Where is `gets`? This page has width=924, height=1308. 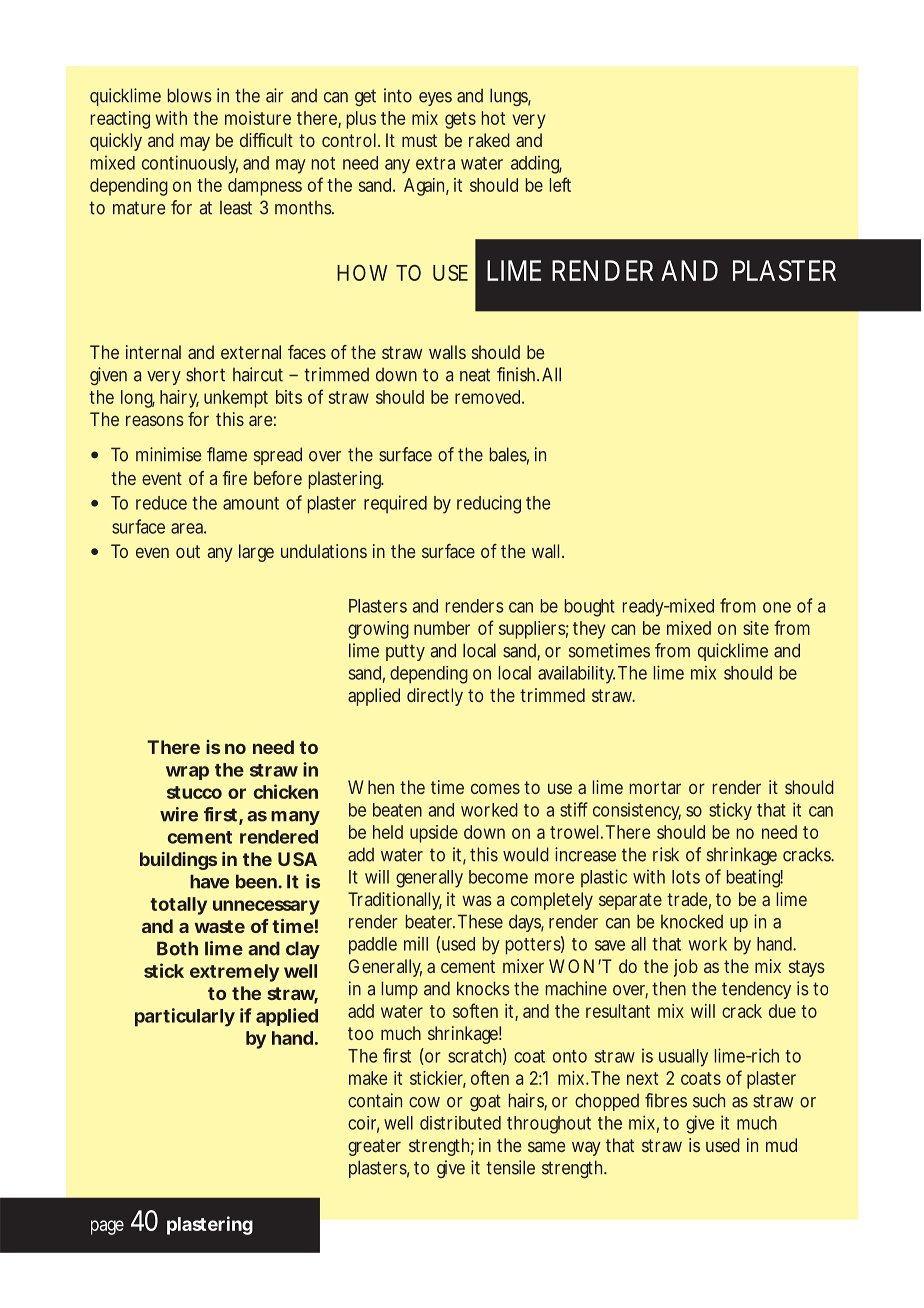
gets is located at coordinates (460, 120).
